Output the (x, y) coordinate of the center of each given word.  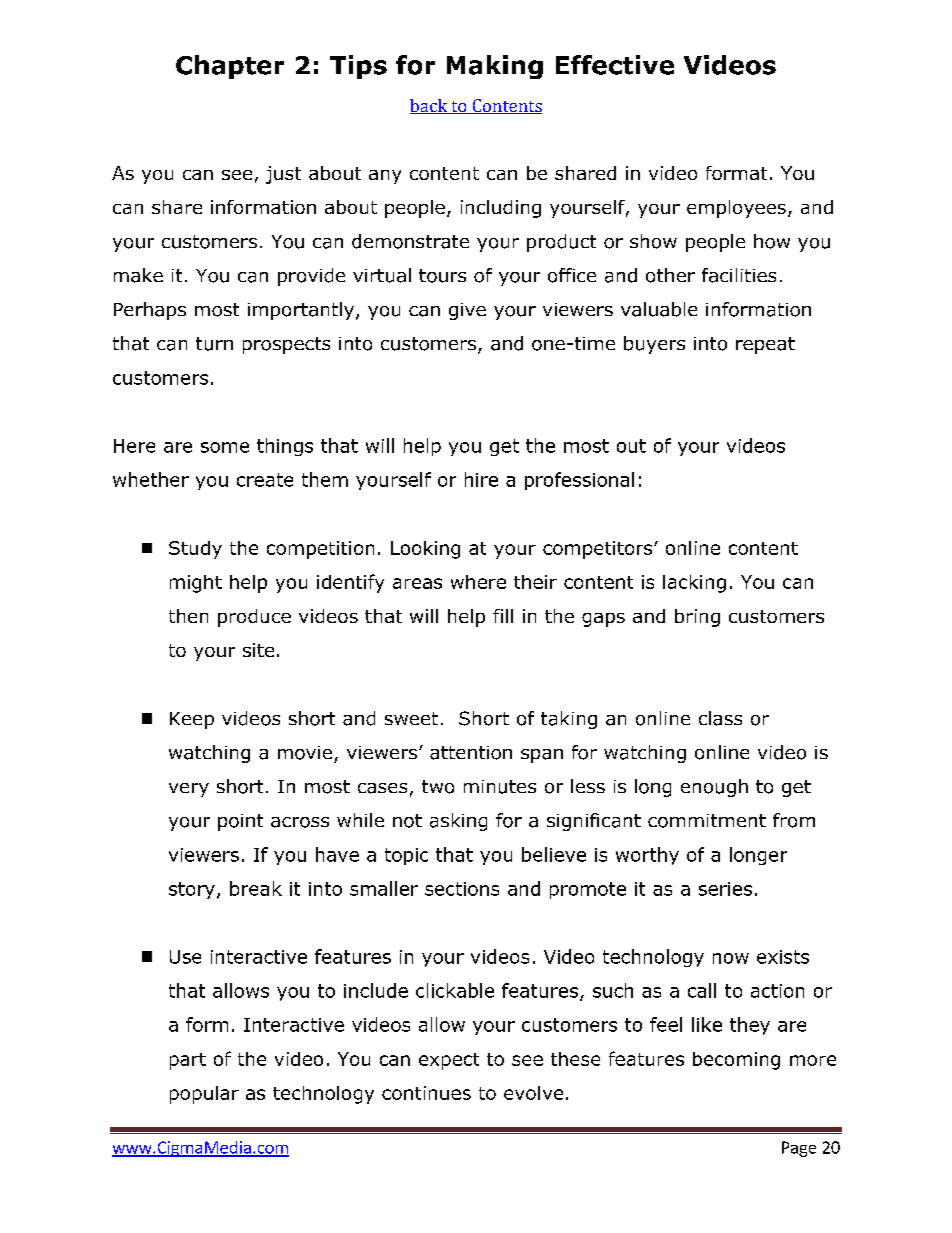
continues (426, 1093)
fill (503, 616)
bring (697, 618)
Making (495, 67)
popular (204, 1095)
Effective (615, 65)
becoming (736, 1061)
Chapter (230, 67)
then (188, 616)
